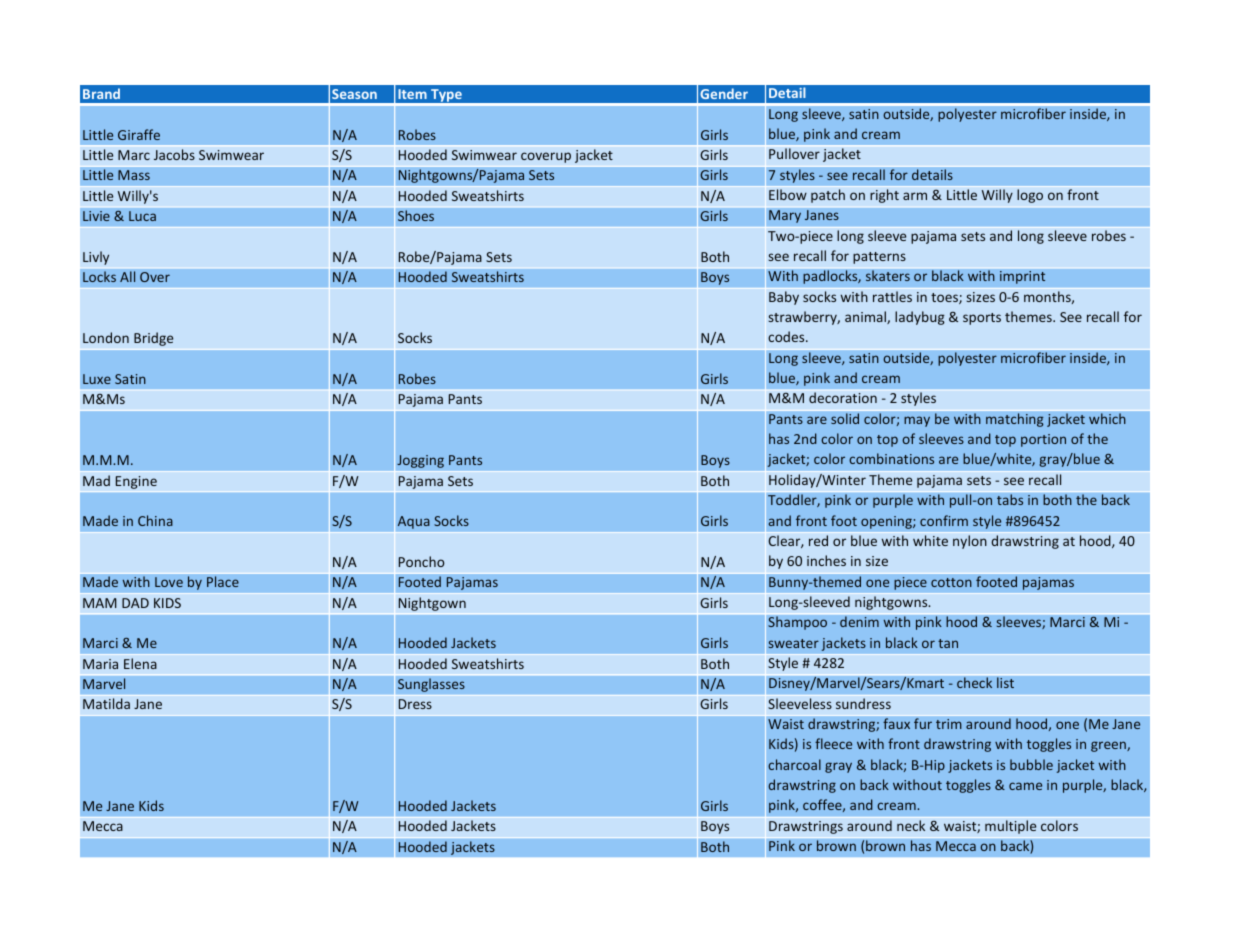 The width and height of the screenshot is (1233, 952). I want to click on logo, so click(1030, 196).
